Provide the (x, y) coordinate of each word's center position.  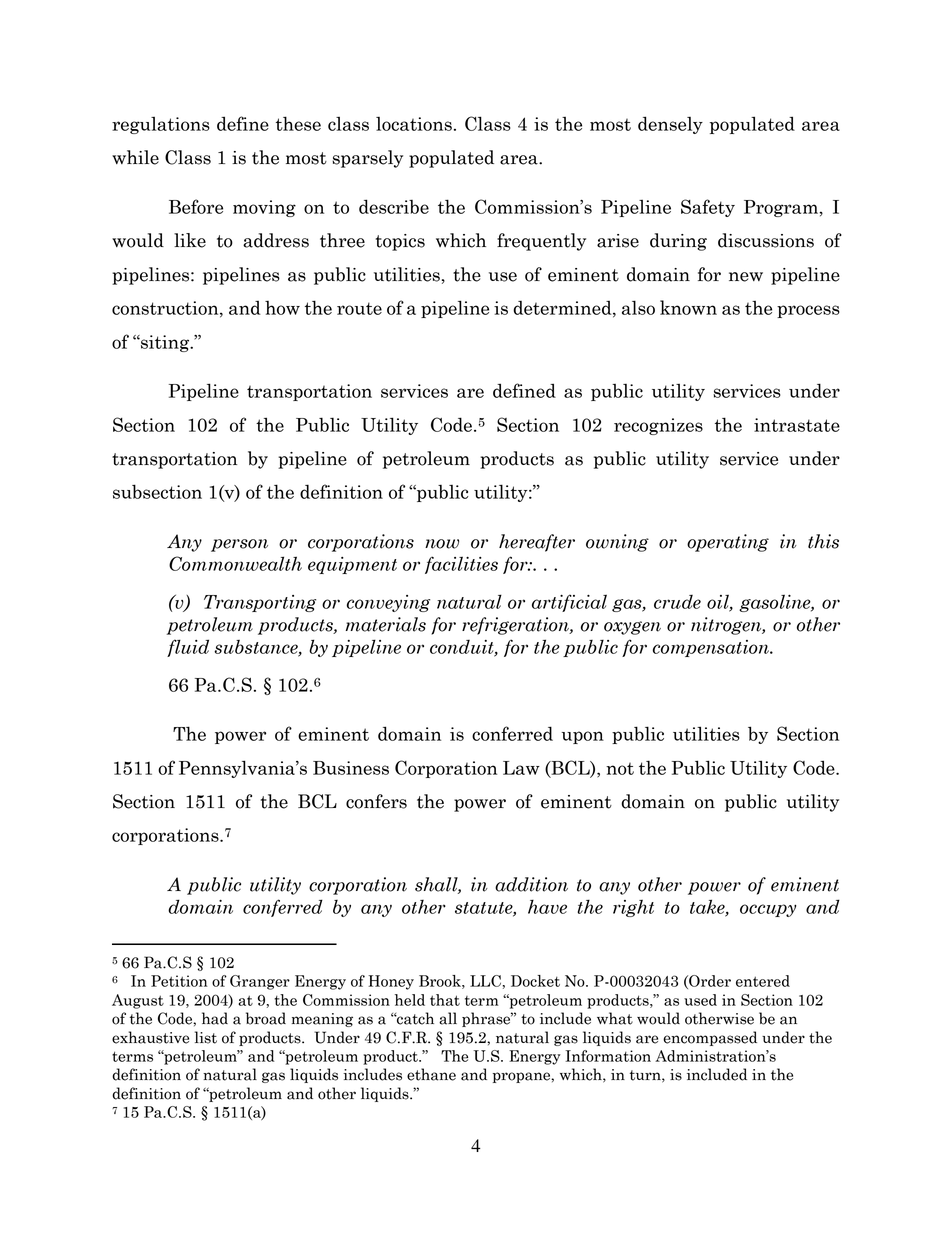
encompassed (710, 1038)
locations (414, 124)
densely (670, 125)
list (206, 1037)
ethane (431, 1074)
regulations (161, 125)
